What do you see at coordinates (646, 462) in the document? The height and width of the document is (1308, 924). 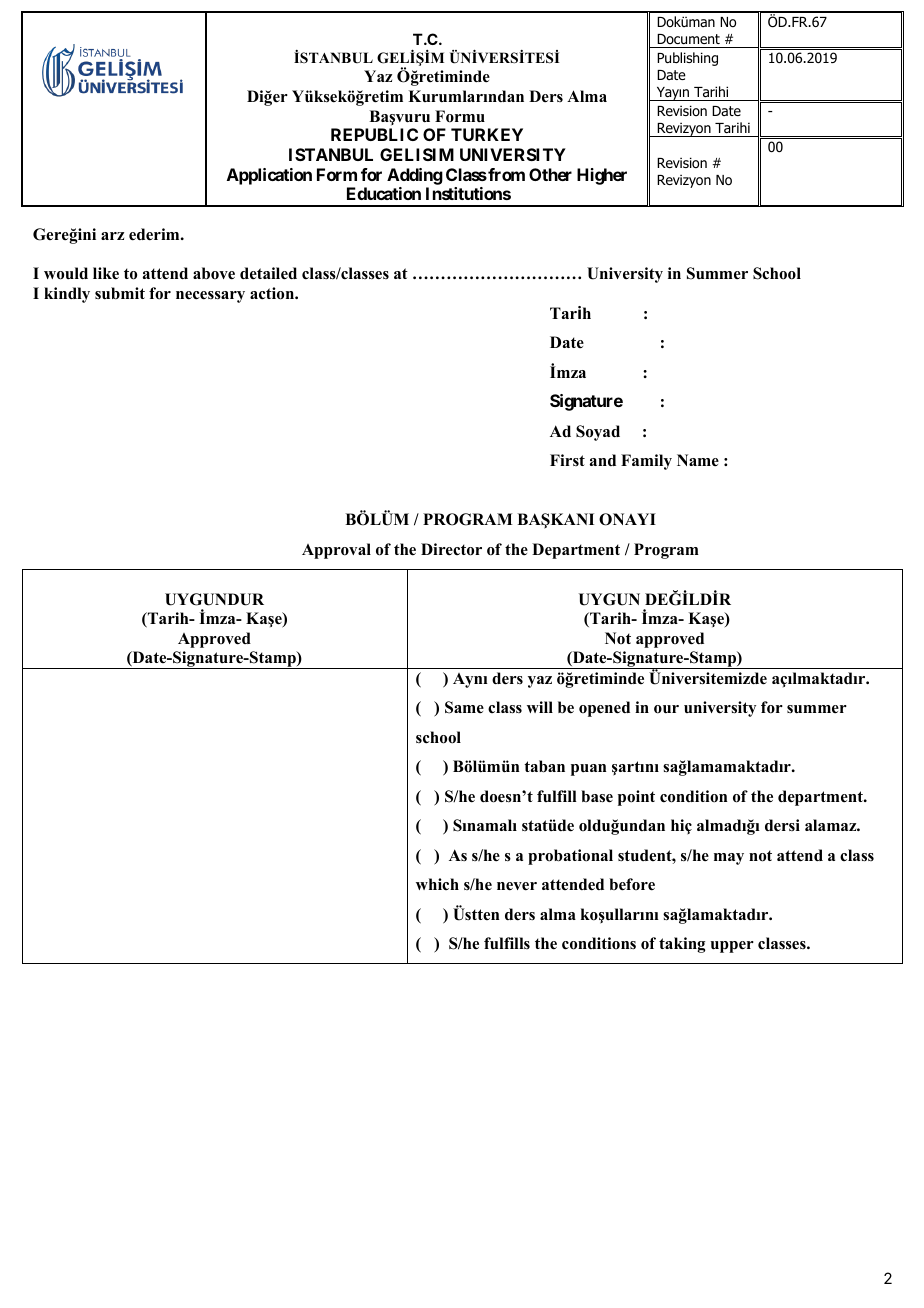 I see `Family` at bounding box center [646, 462].
